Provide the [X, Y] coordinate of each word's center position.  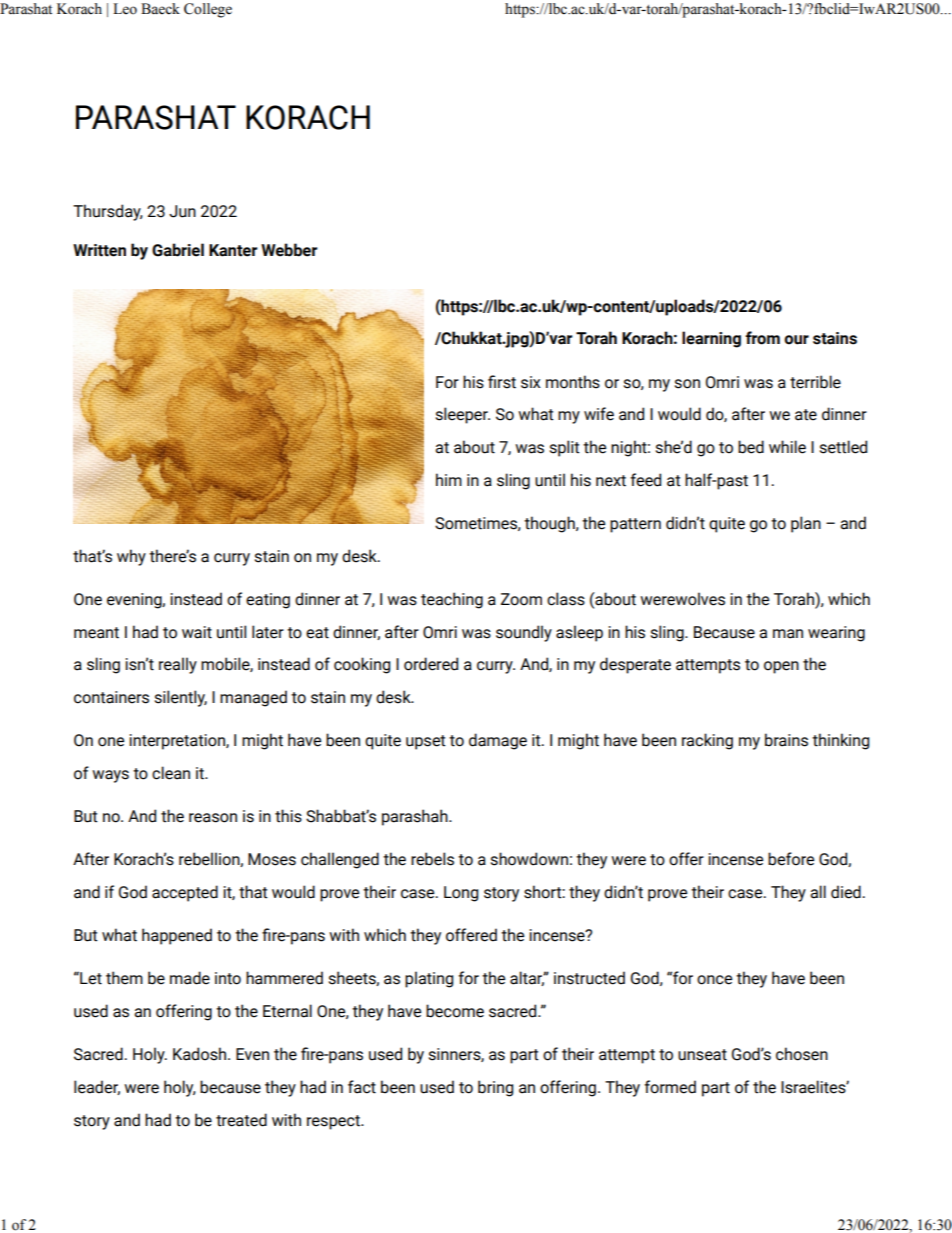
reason [213, 818]
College [208, 10]
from [762, 338]
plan [806, 524]
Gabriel [178, 250]
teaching [452, 600]
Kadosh [201, 1054]
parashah [416, 817]
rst [507, 383]
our [796, 340]
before [791, 859]
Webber [289, 250]
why [131, 557]
